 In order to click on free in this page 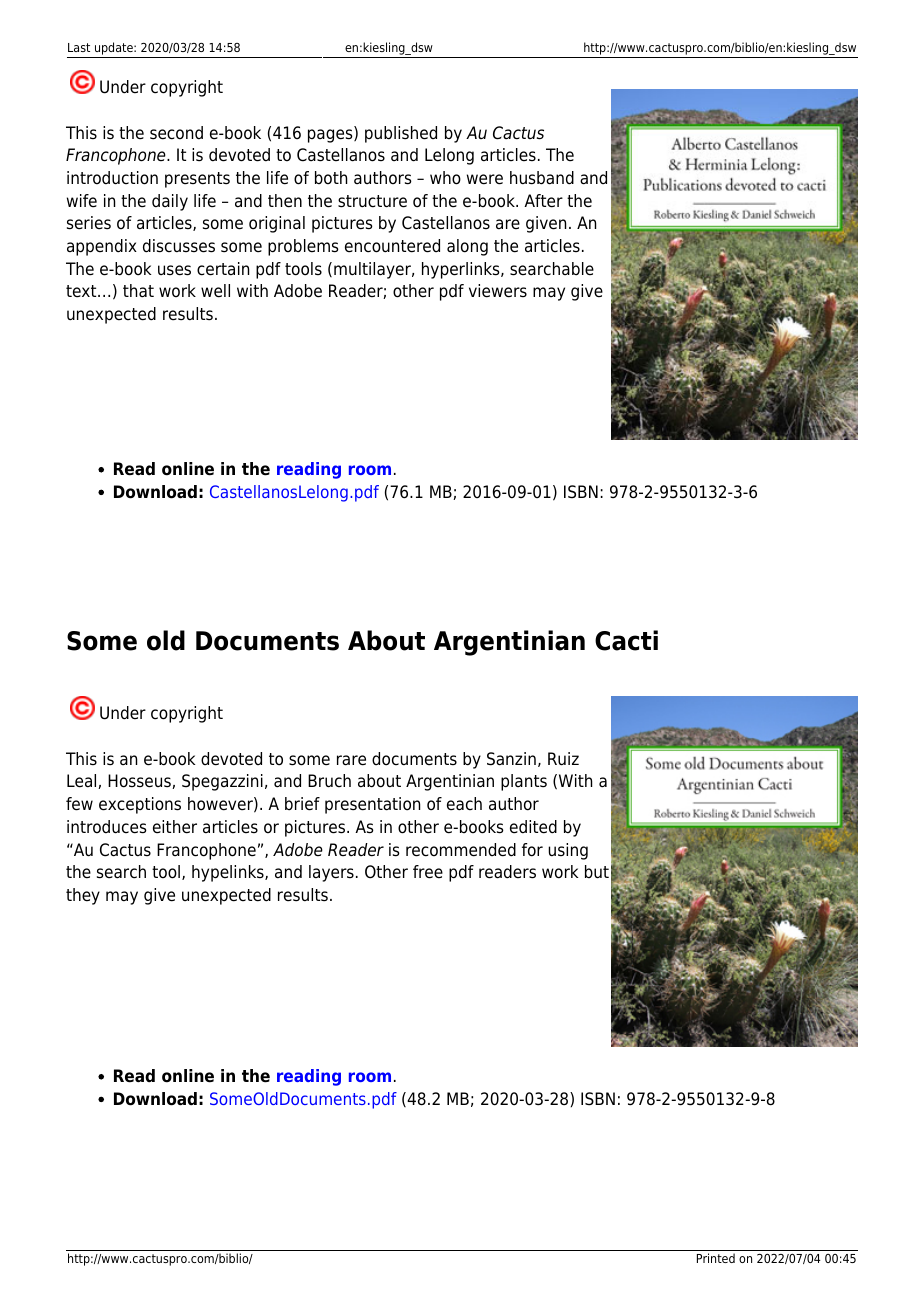, I will do `click(428, 872)`.
